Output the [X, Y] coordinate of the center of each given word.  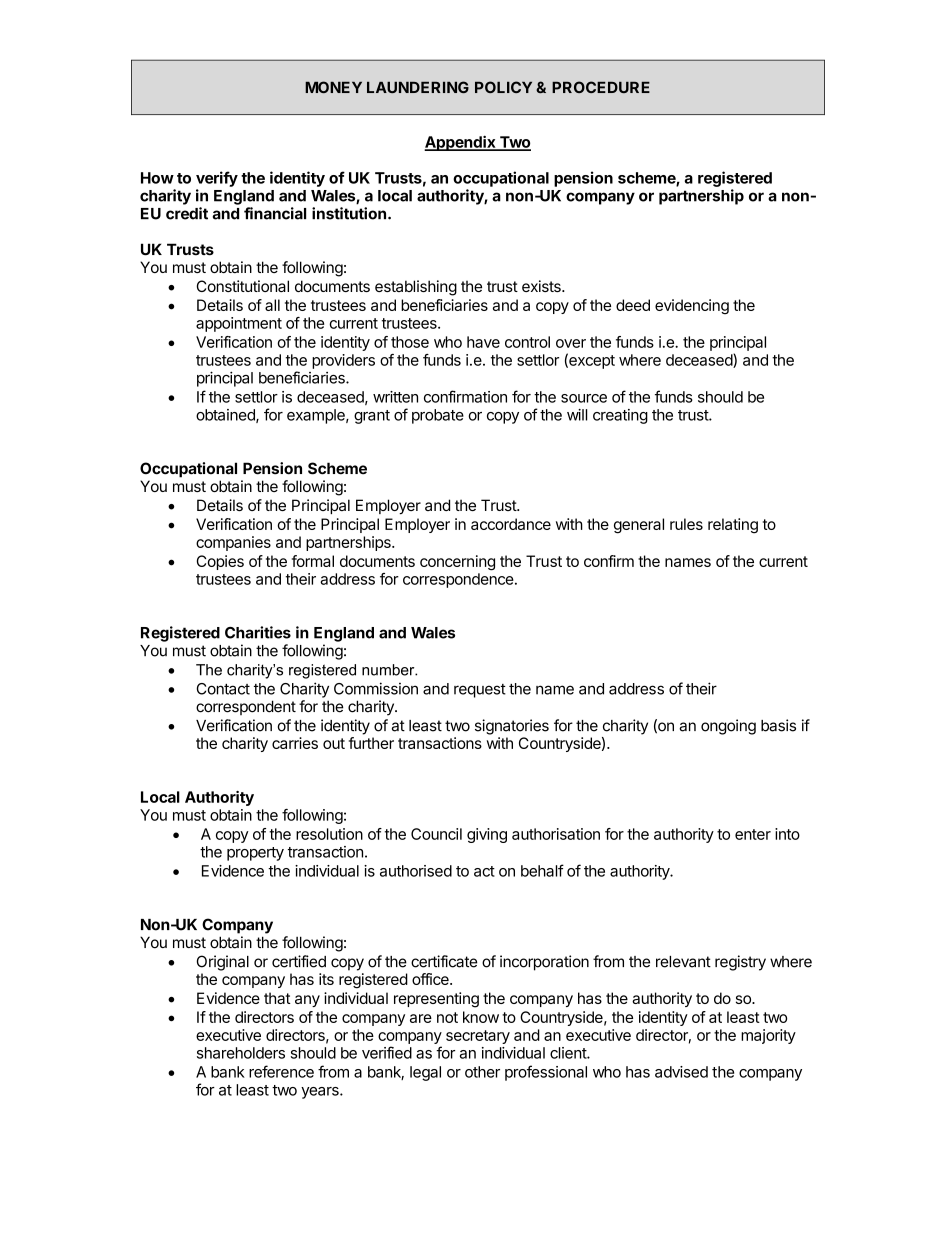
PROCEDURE [601, 87]
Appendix [461, 143]
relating [733, 526]
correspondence [458, 580]
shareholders [241, 1053]
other [482, 1072]
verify [217, 179]
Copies [220, 562]
